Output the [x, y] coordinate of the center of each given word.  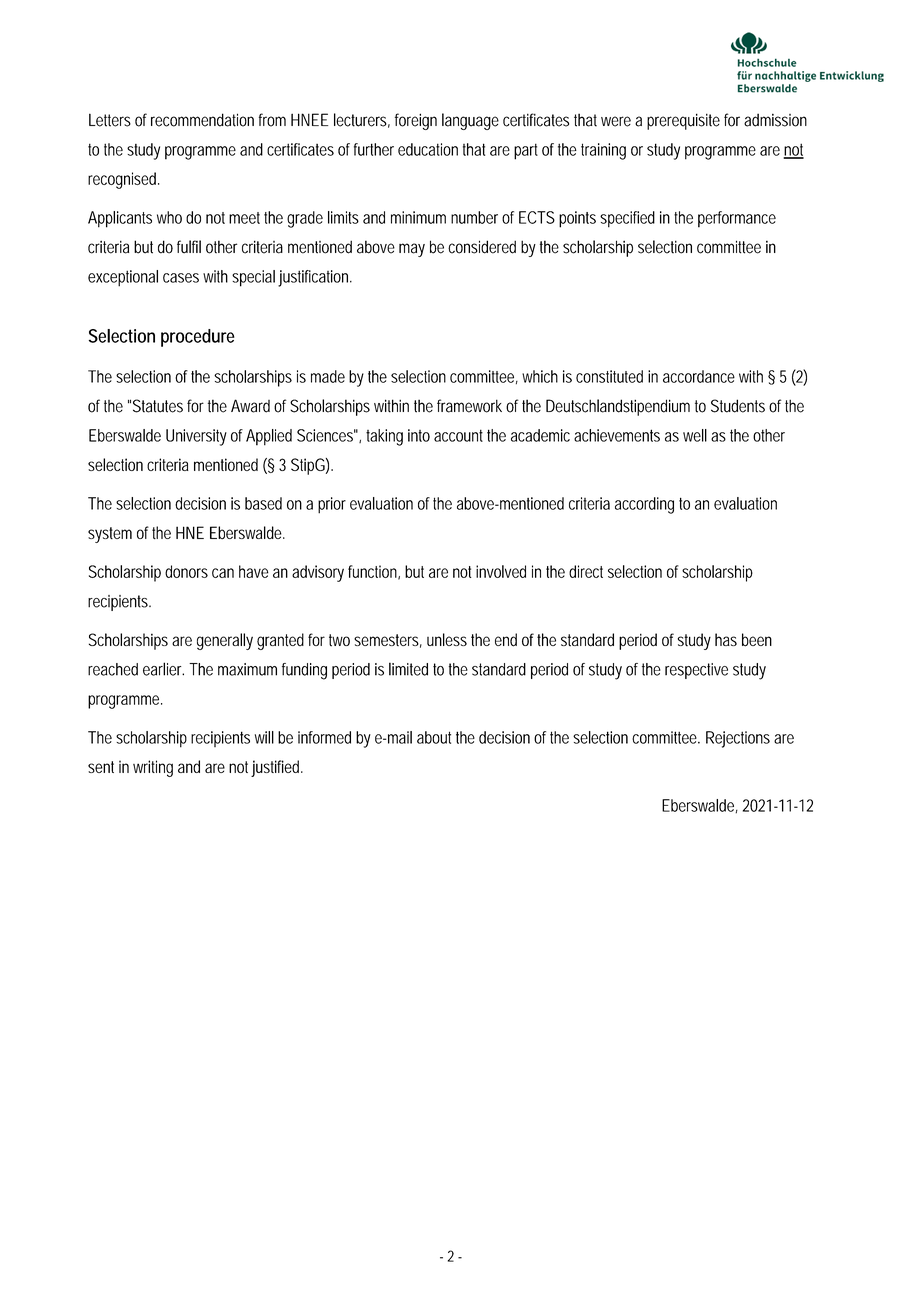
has [726, 639]
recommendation [202, 120]
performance [737, 219]
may [412, 250]
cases [181, 278]
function [374, 572]
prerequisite [683, 121]
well [695, 435]
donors [186, 571]
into [419, 435]
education [428, 149]
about [434, 737]
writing [153, 768]
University [196, 437]
